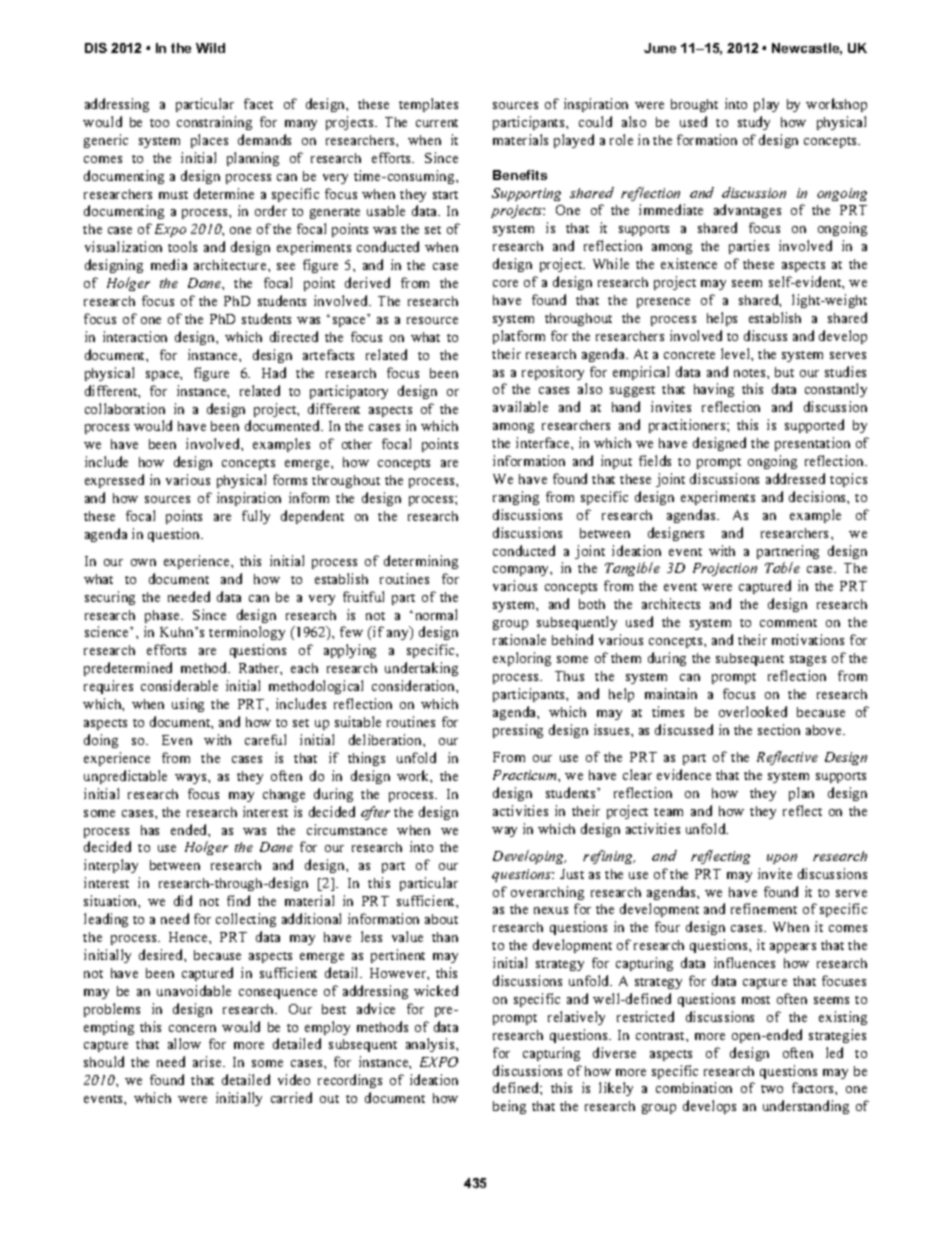  What do you see at coordinates (210, 48) in the document?
I see `Wild` at bounding box center [210, 48].
